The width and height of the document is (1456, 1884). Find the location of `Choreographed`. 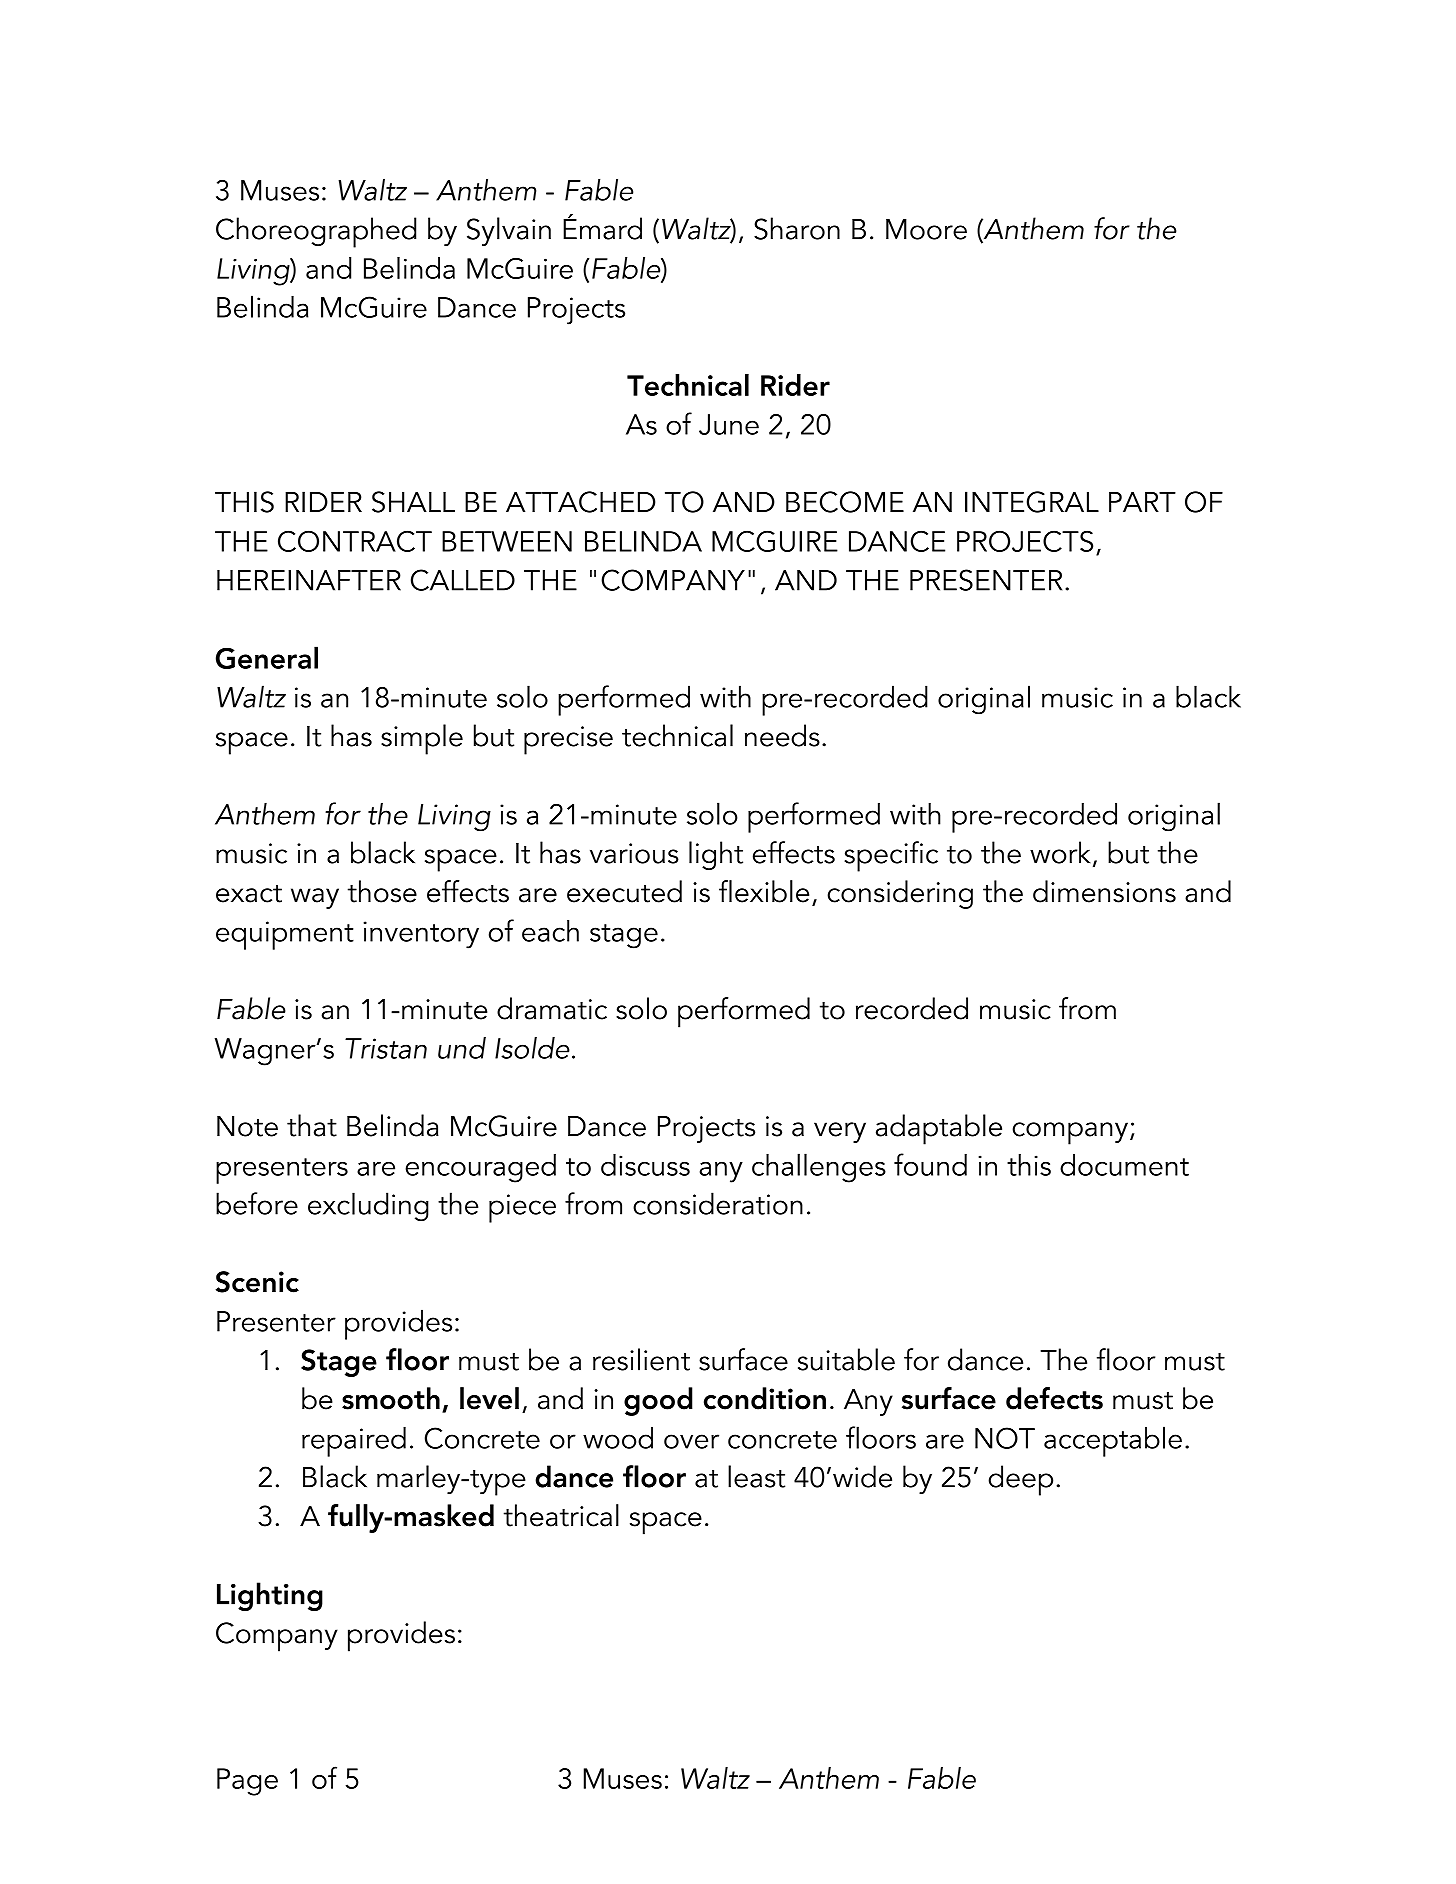

Choreographed is located at coordinates (316, 232).
